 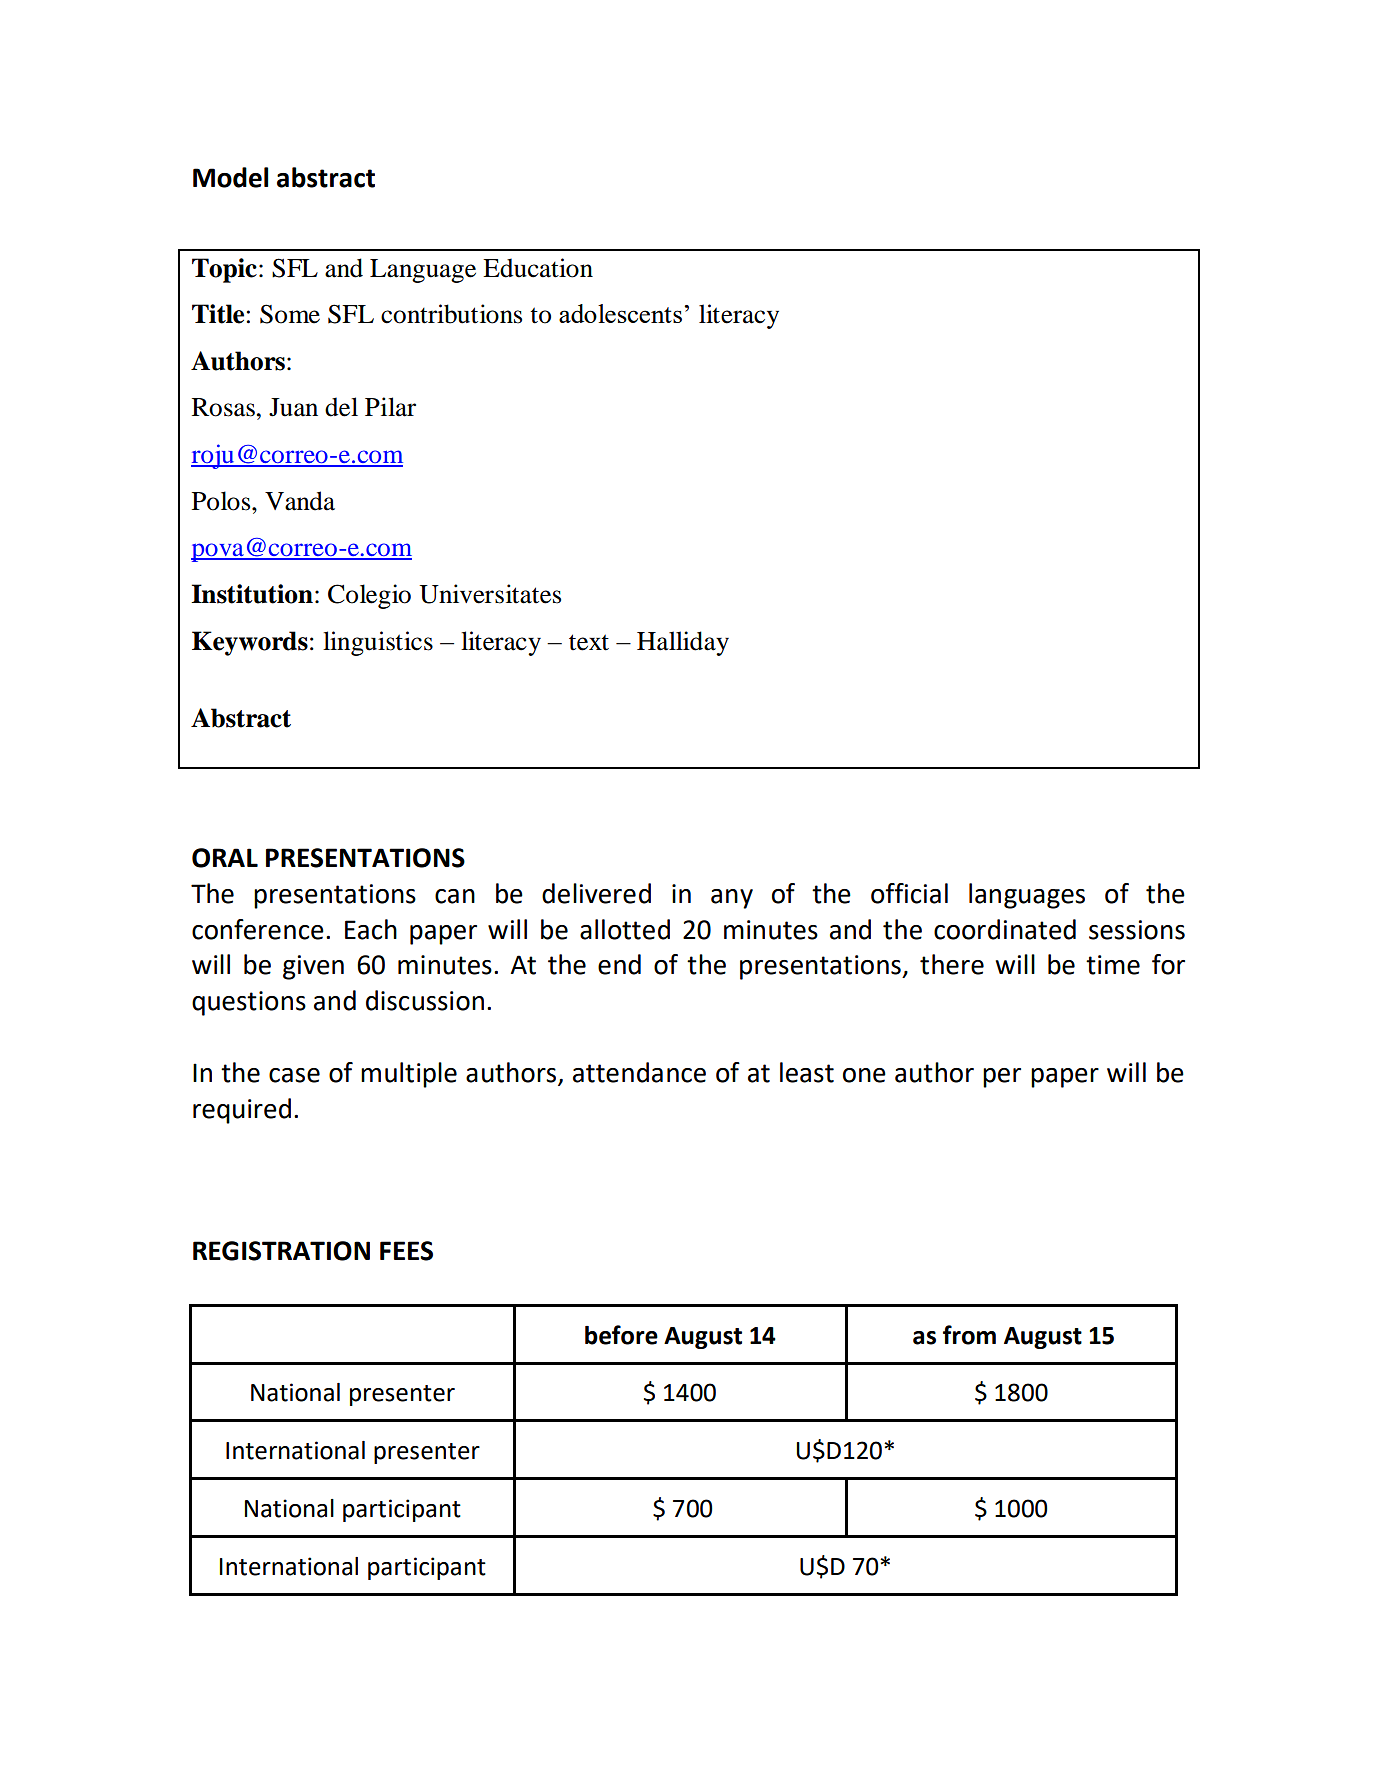 What do you see at coordinates (252, 594) in the screenshot?
I see `Institution` at bounding box center [252, 594].
